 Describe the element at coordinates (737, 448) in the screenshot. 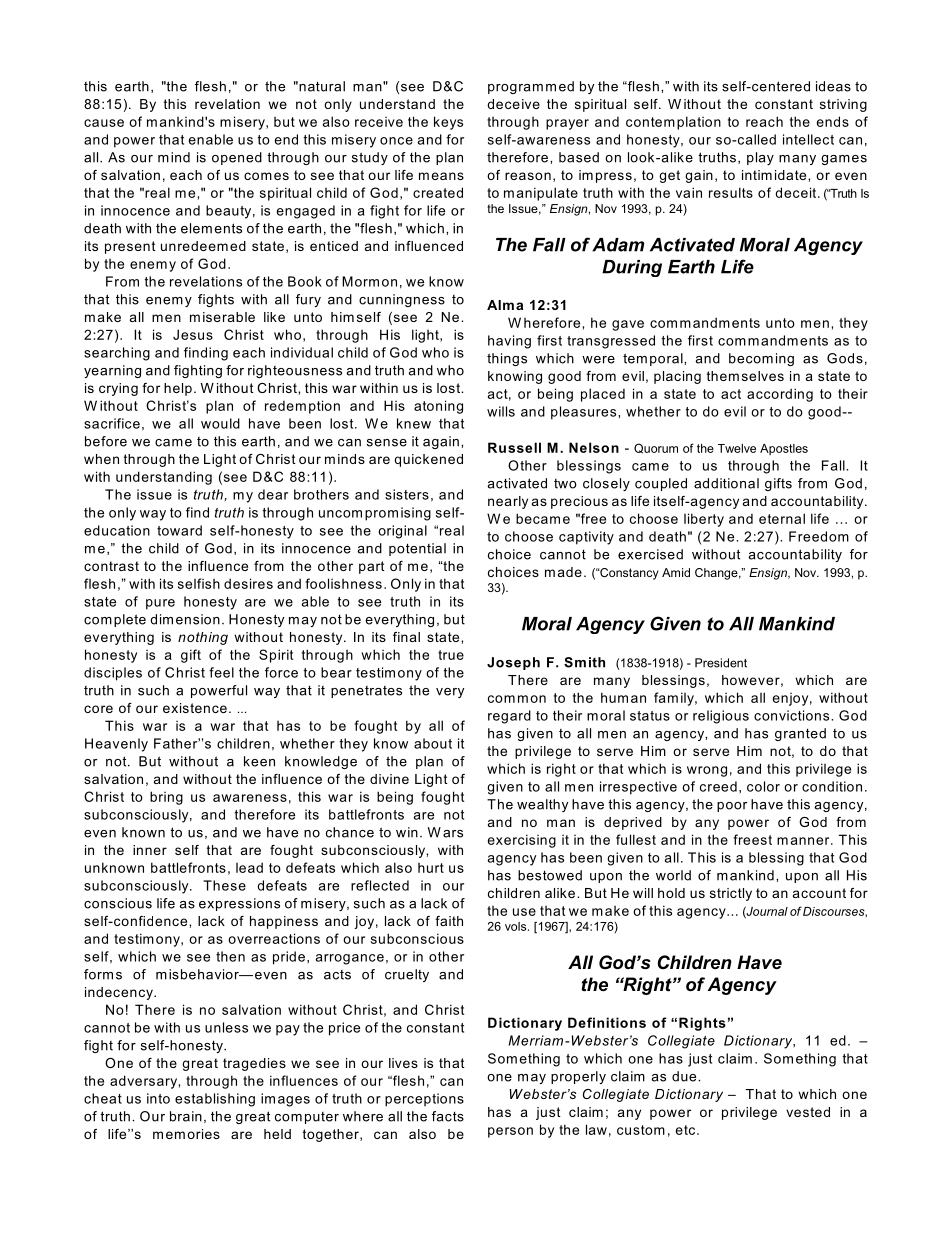

I see `Twelve` at that location.
